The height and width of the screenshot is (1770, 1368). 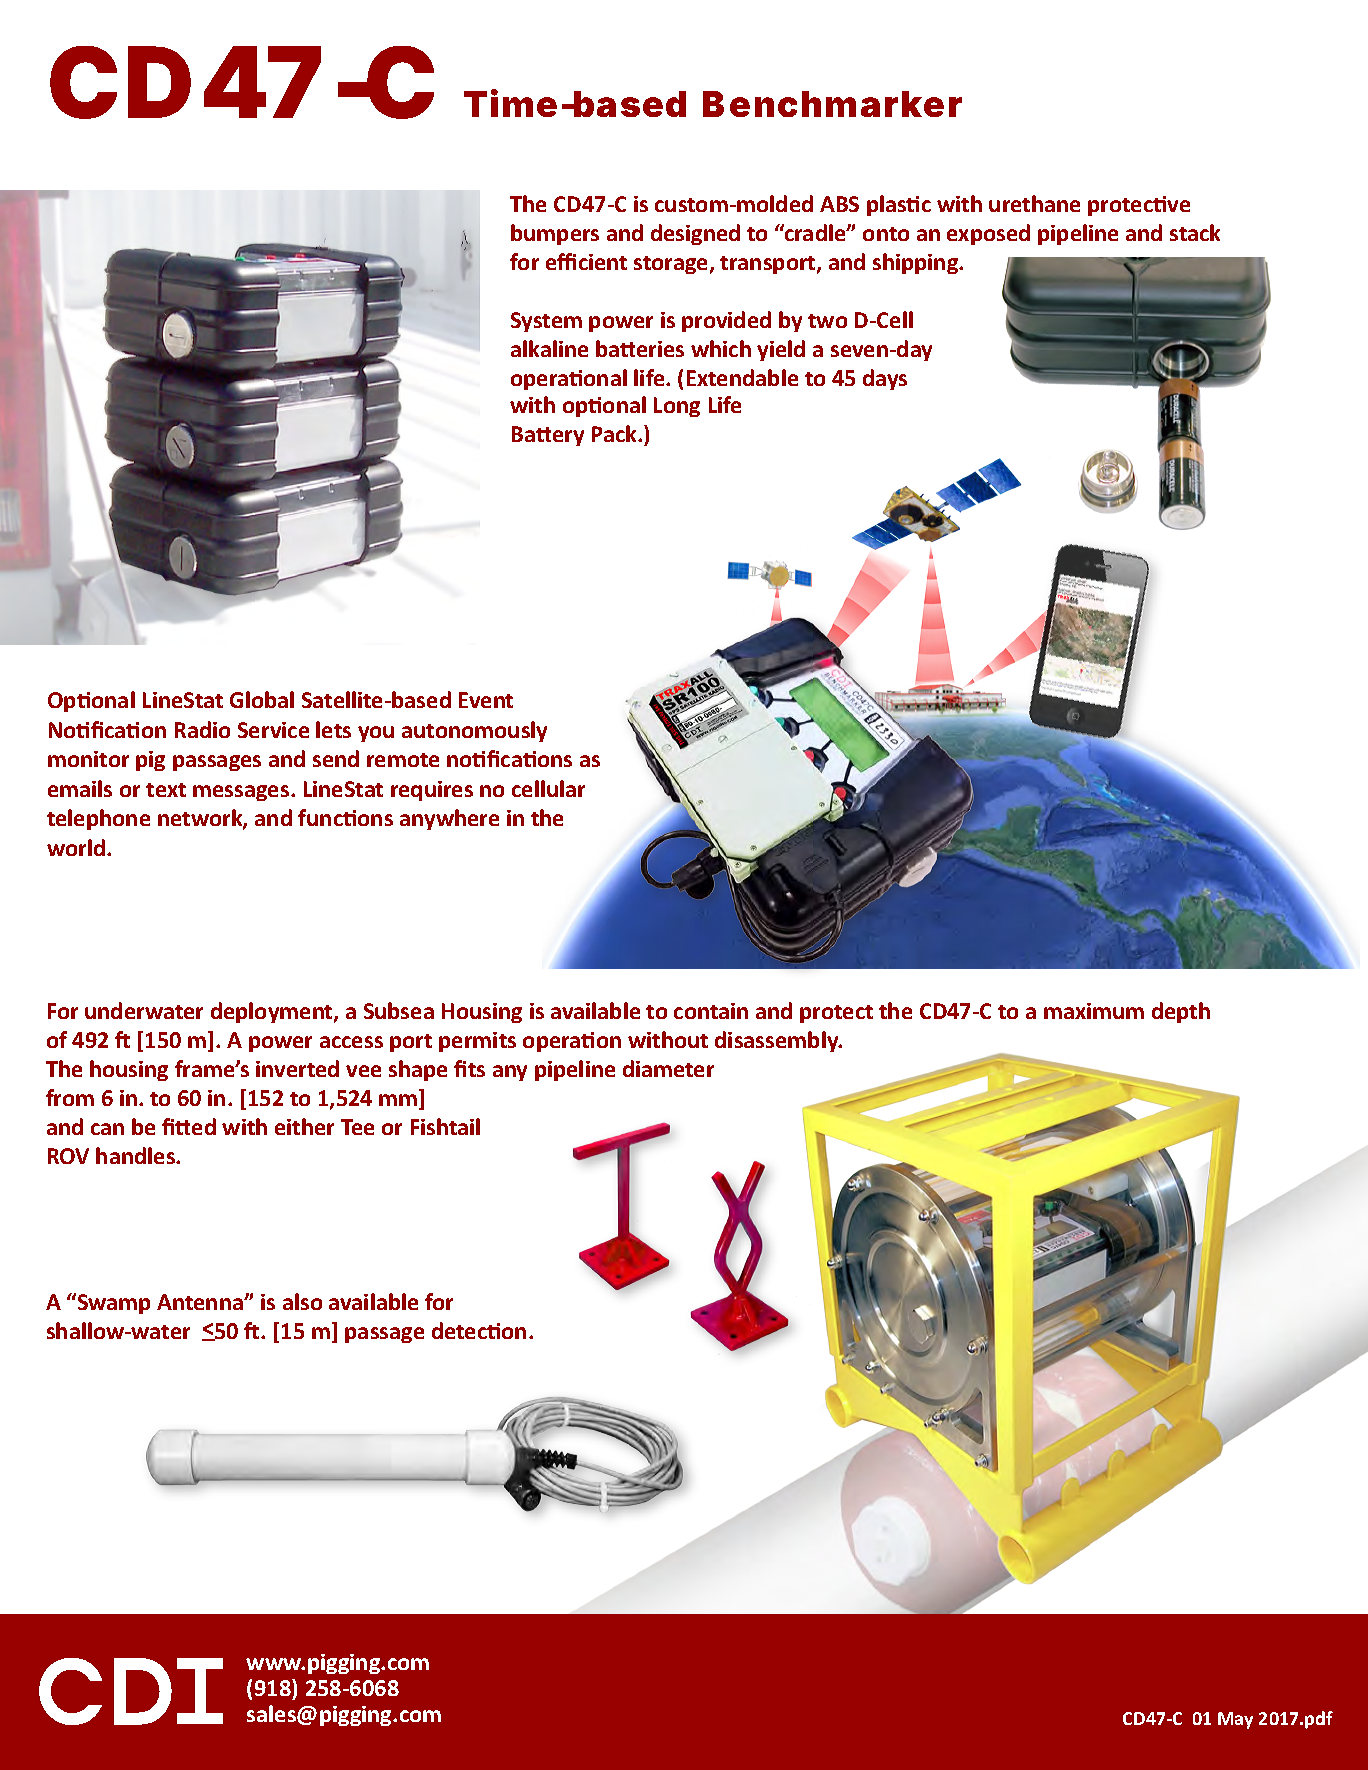 What do you see at coordinates (297, 1068) in the screenshot?
I see `inverted` at bounding box center [297, 1068].
